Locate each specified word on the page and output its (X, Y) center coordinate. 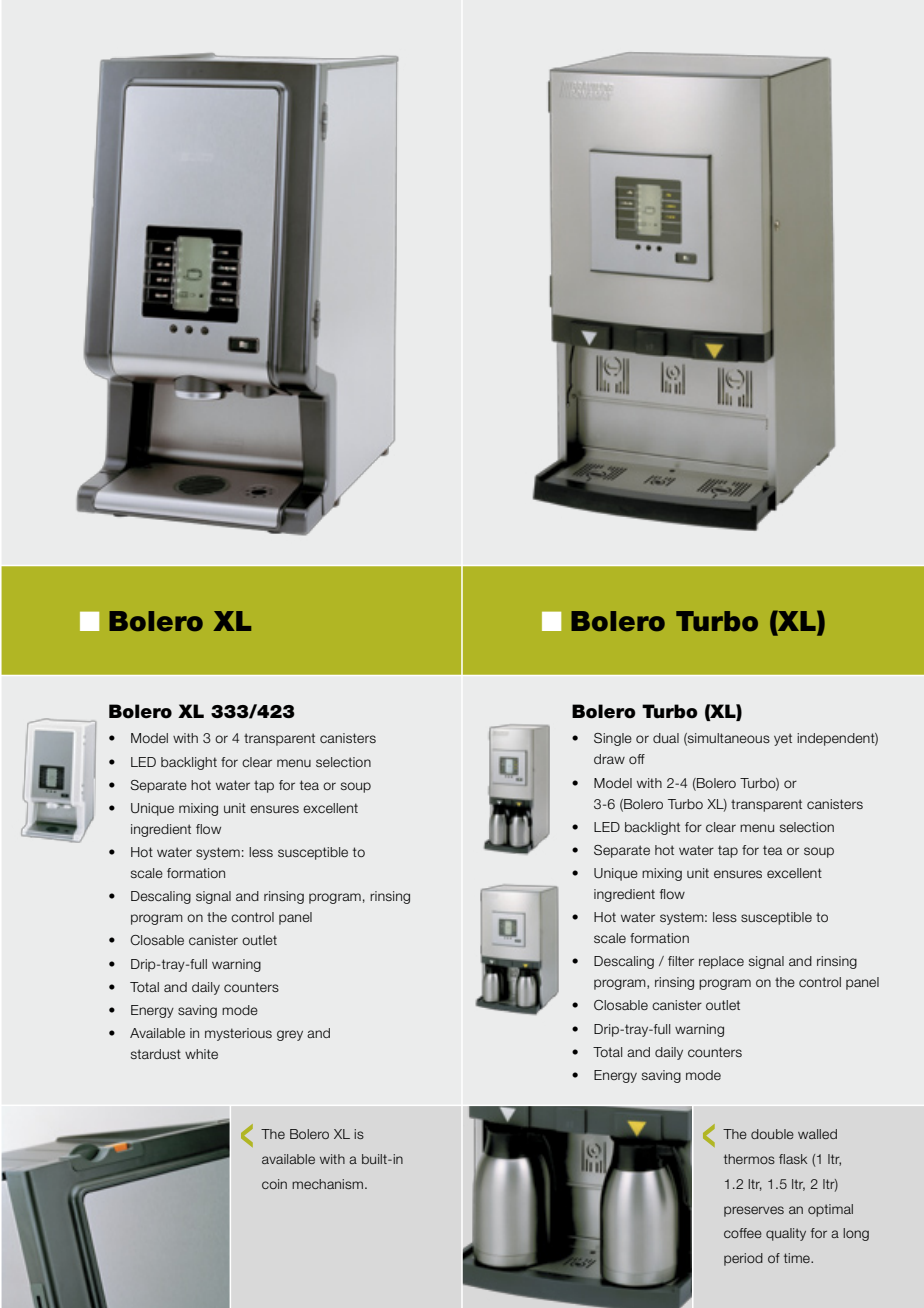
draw (609, 759)
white (201, 1054)
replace (721, 962)
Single (613, 739)
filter (681, 961)
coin (274, 1184)
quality (786, 1234)
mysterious (238, 1034)
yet (783, 739)
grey (290, 1035)
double (772, 1134)
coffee (743, 1233)
